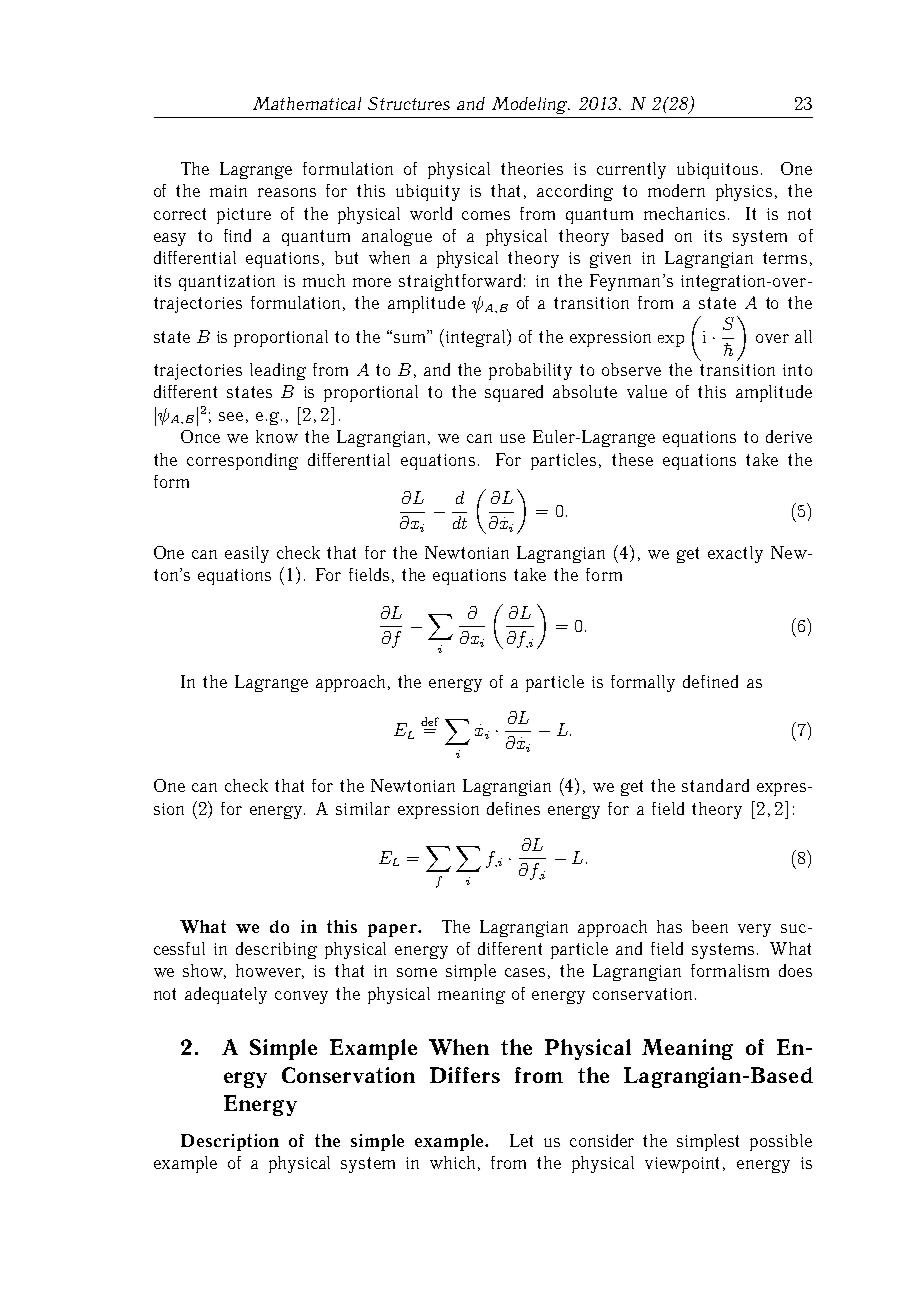 The width and height of the screenshot is (924, 1308). Describe the element at coordinates (278, 371) in the screenshot. I see `leading` at that location.
